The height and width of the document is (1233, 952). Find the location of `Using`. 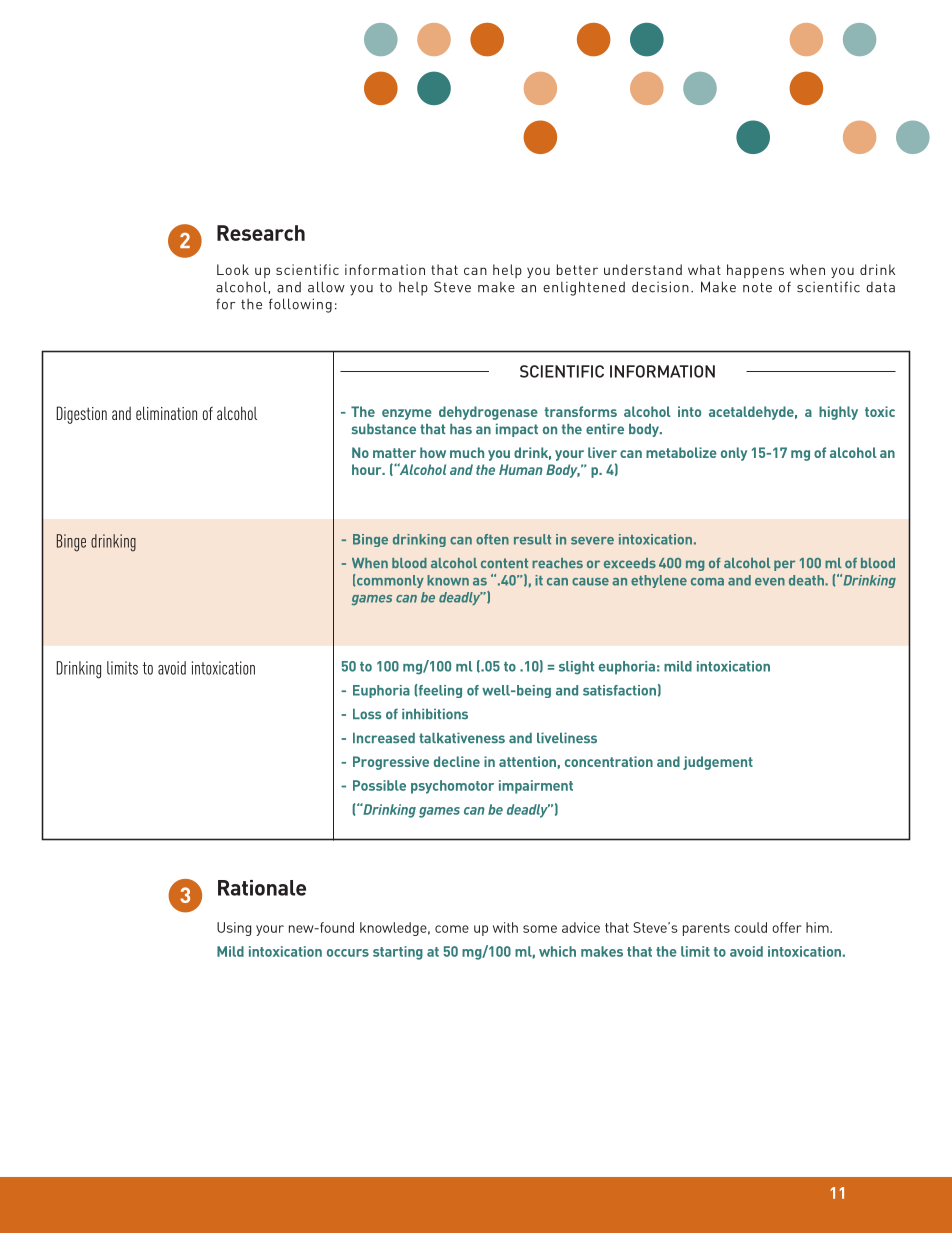

Using is located at coordinates (234, 929).
